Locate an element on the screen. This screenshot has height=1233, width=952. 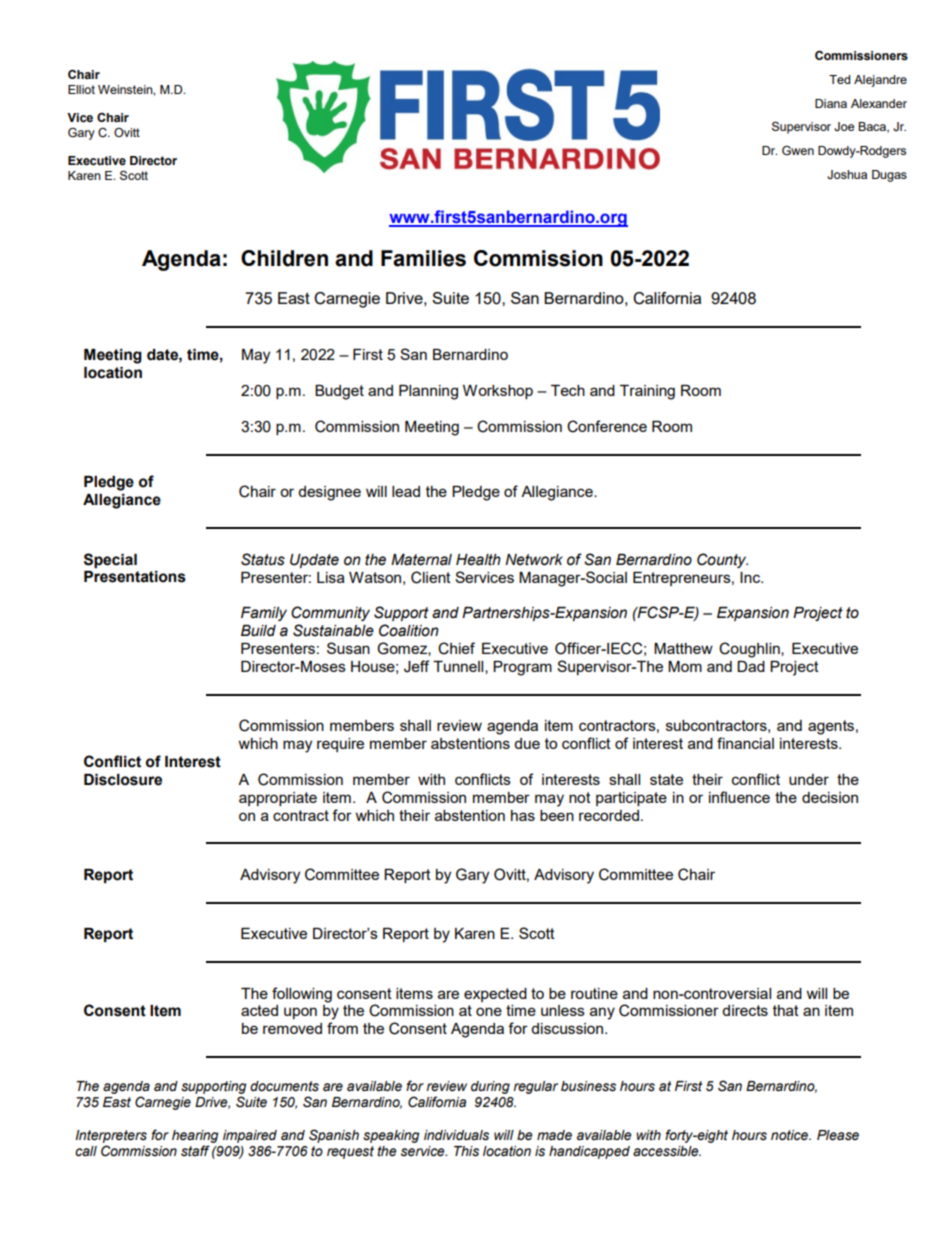
influence is located at coordinates (739, 797).
